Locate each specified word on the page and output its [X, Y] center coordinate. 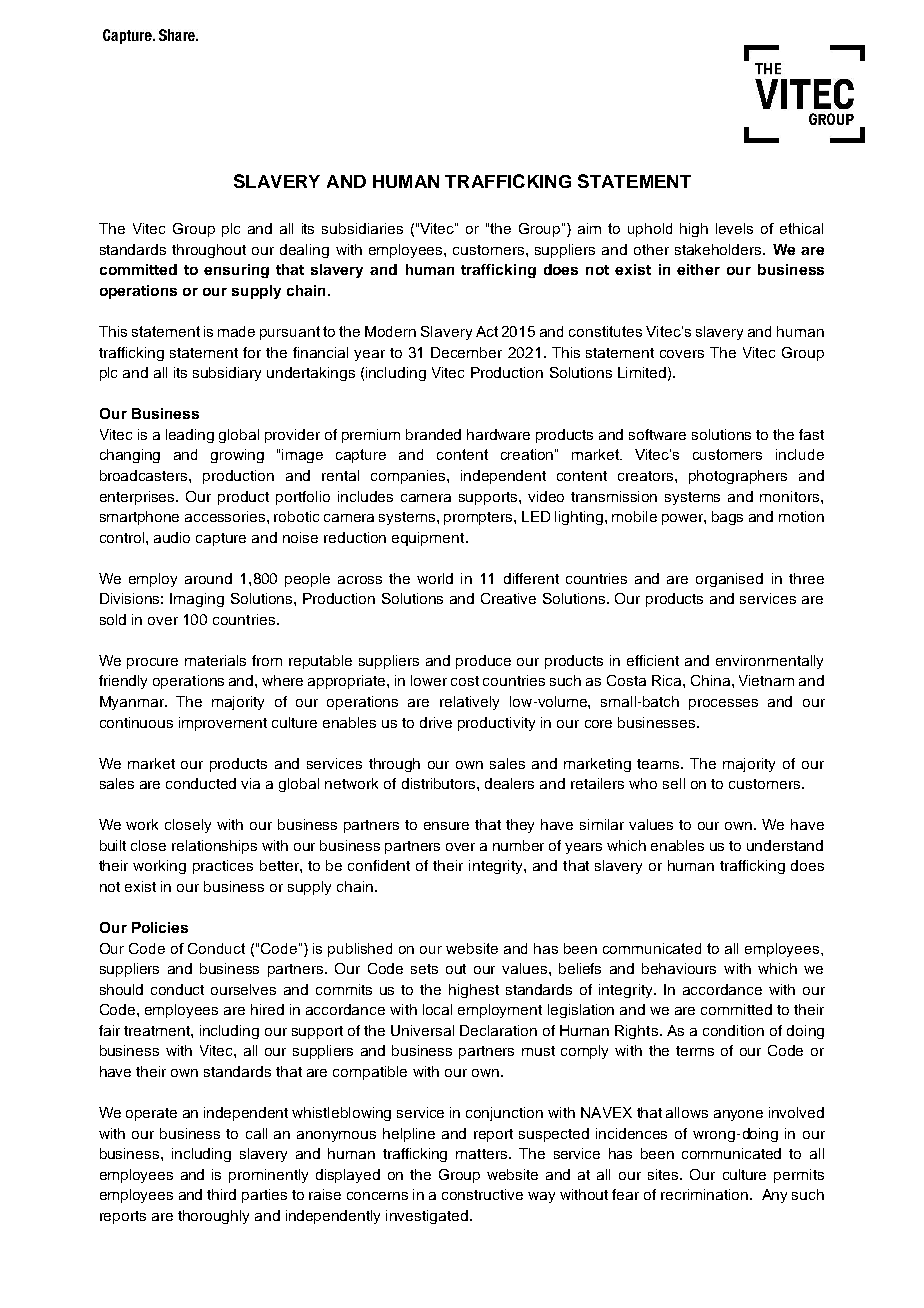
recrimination [706, 1194]
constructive [482, 1194]
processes [723, 704]
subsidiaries [362, 228]
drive [436, 722]
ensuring [236, 271]
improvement [223, 724]
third [221, 1194]
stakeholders [719, 249]
